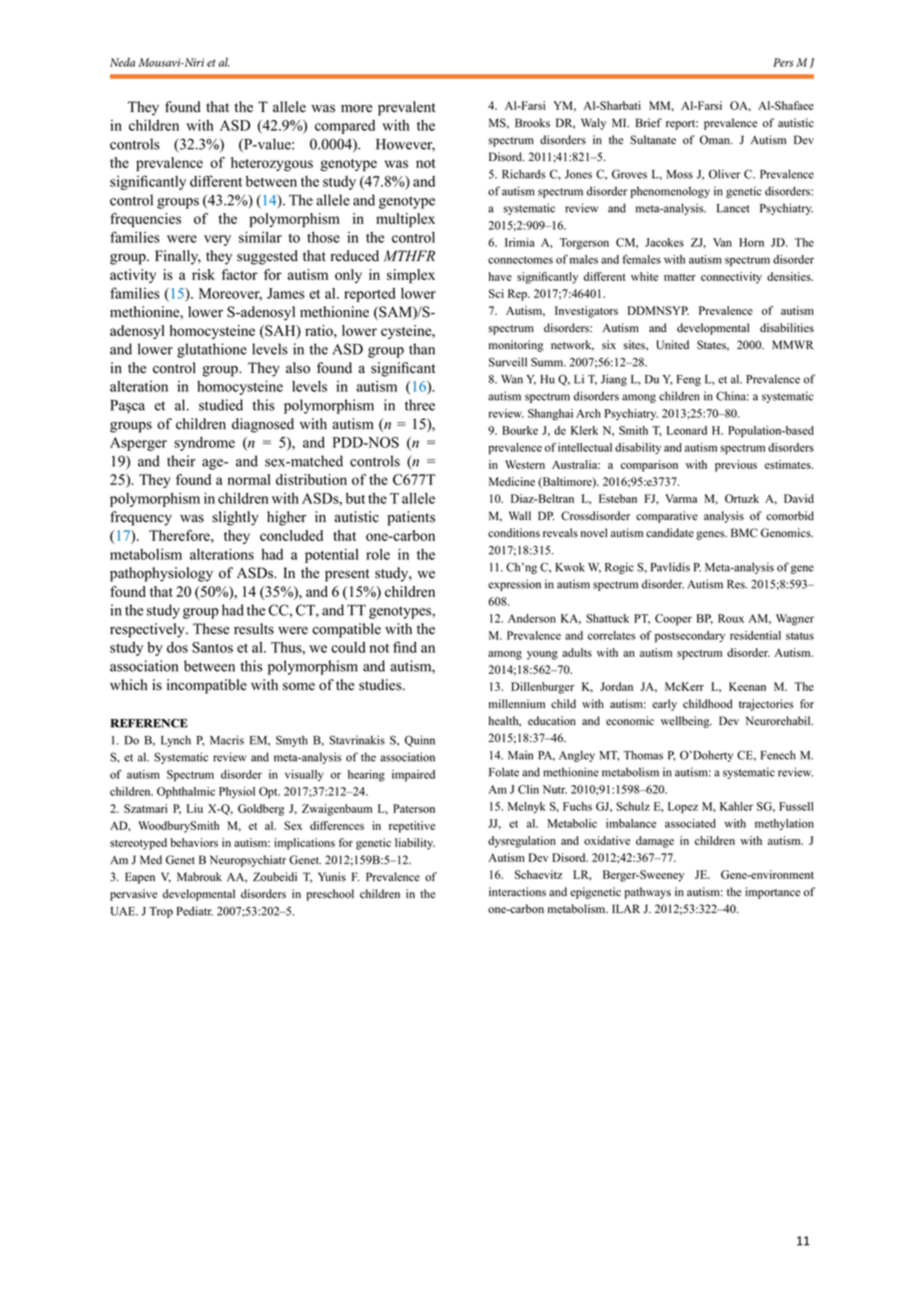 This screenshot has width=924, height=1308. What do you see at coordinates (772, 893) in the screenshot?
I see `importance` at bounding box center [772, 893].
